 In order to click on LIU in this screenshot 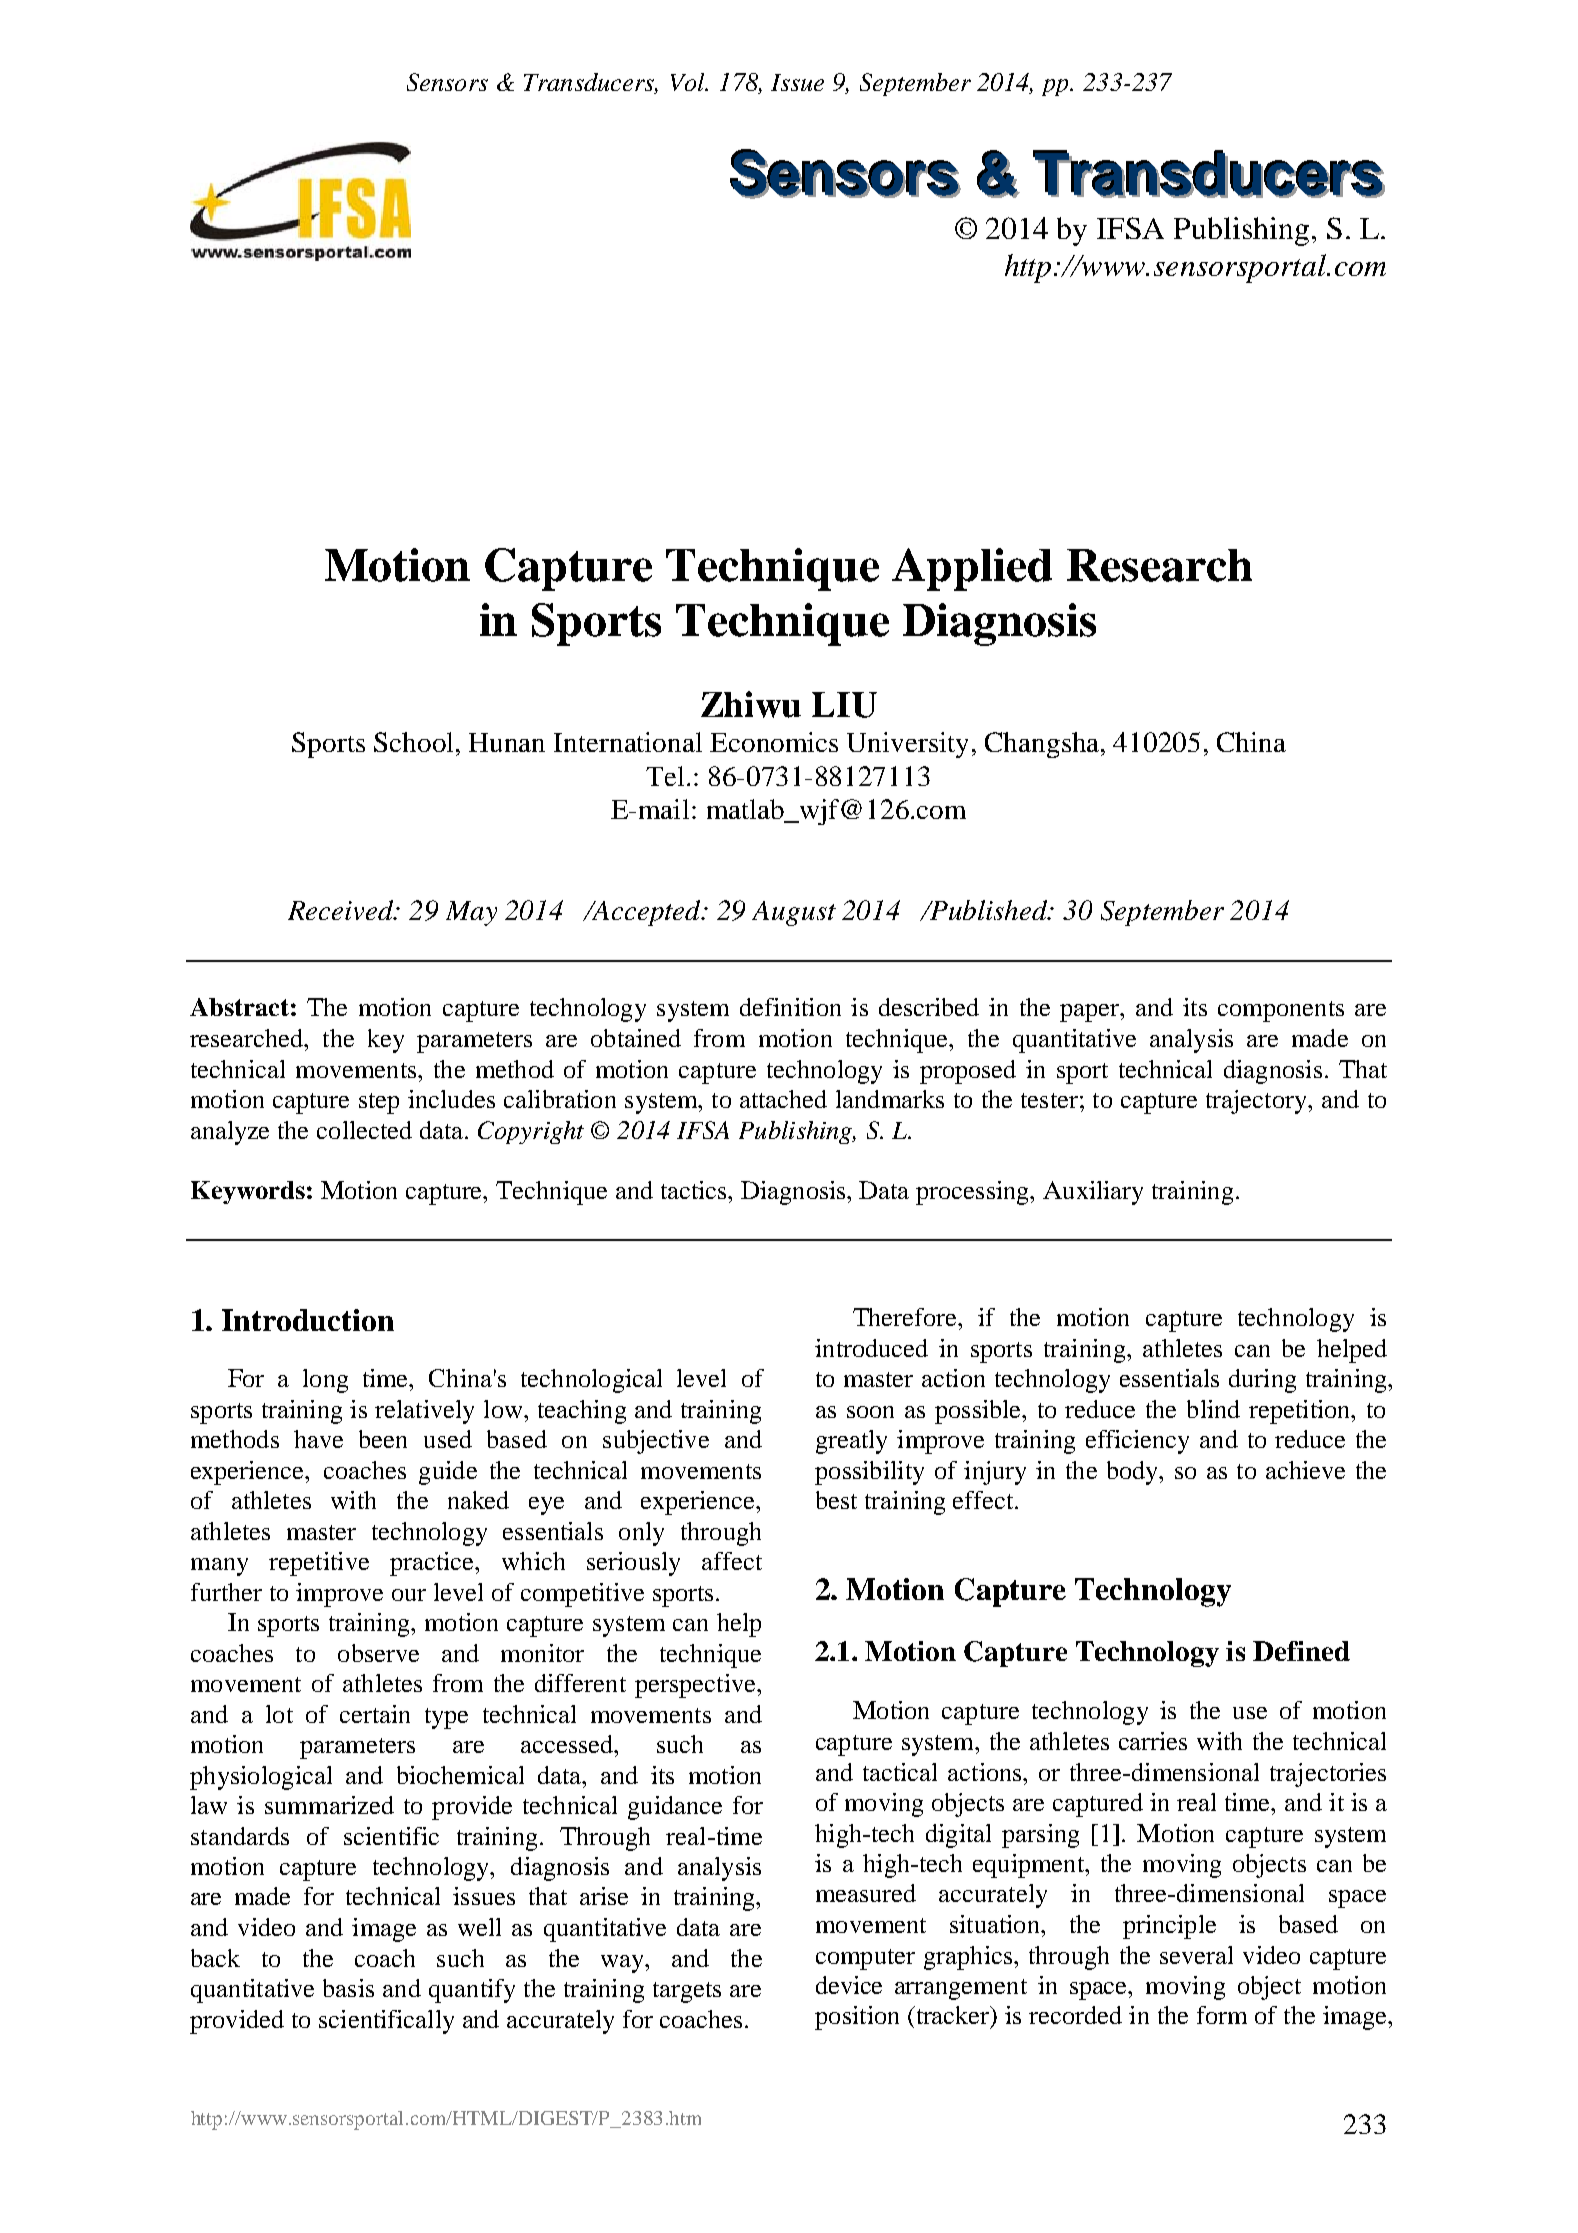, I will do `click(844, 705)`.
